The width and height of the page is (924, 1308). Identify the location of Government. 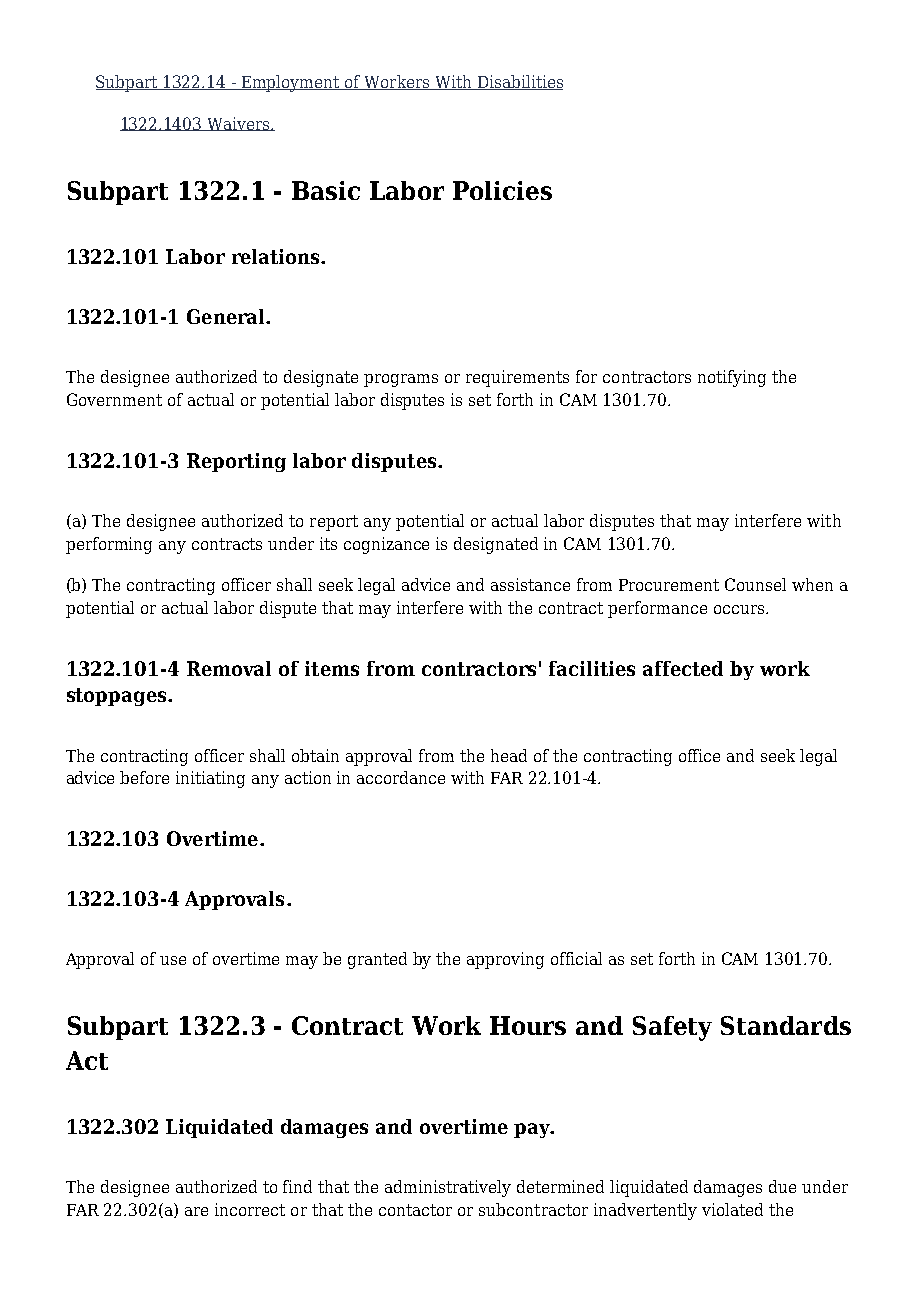
(114, 399).
